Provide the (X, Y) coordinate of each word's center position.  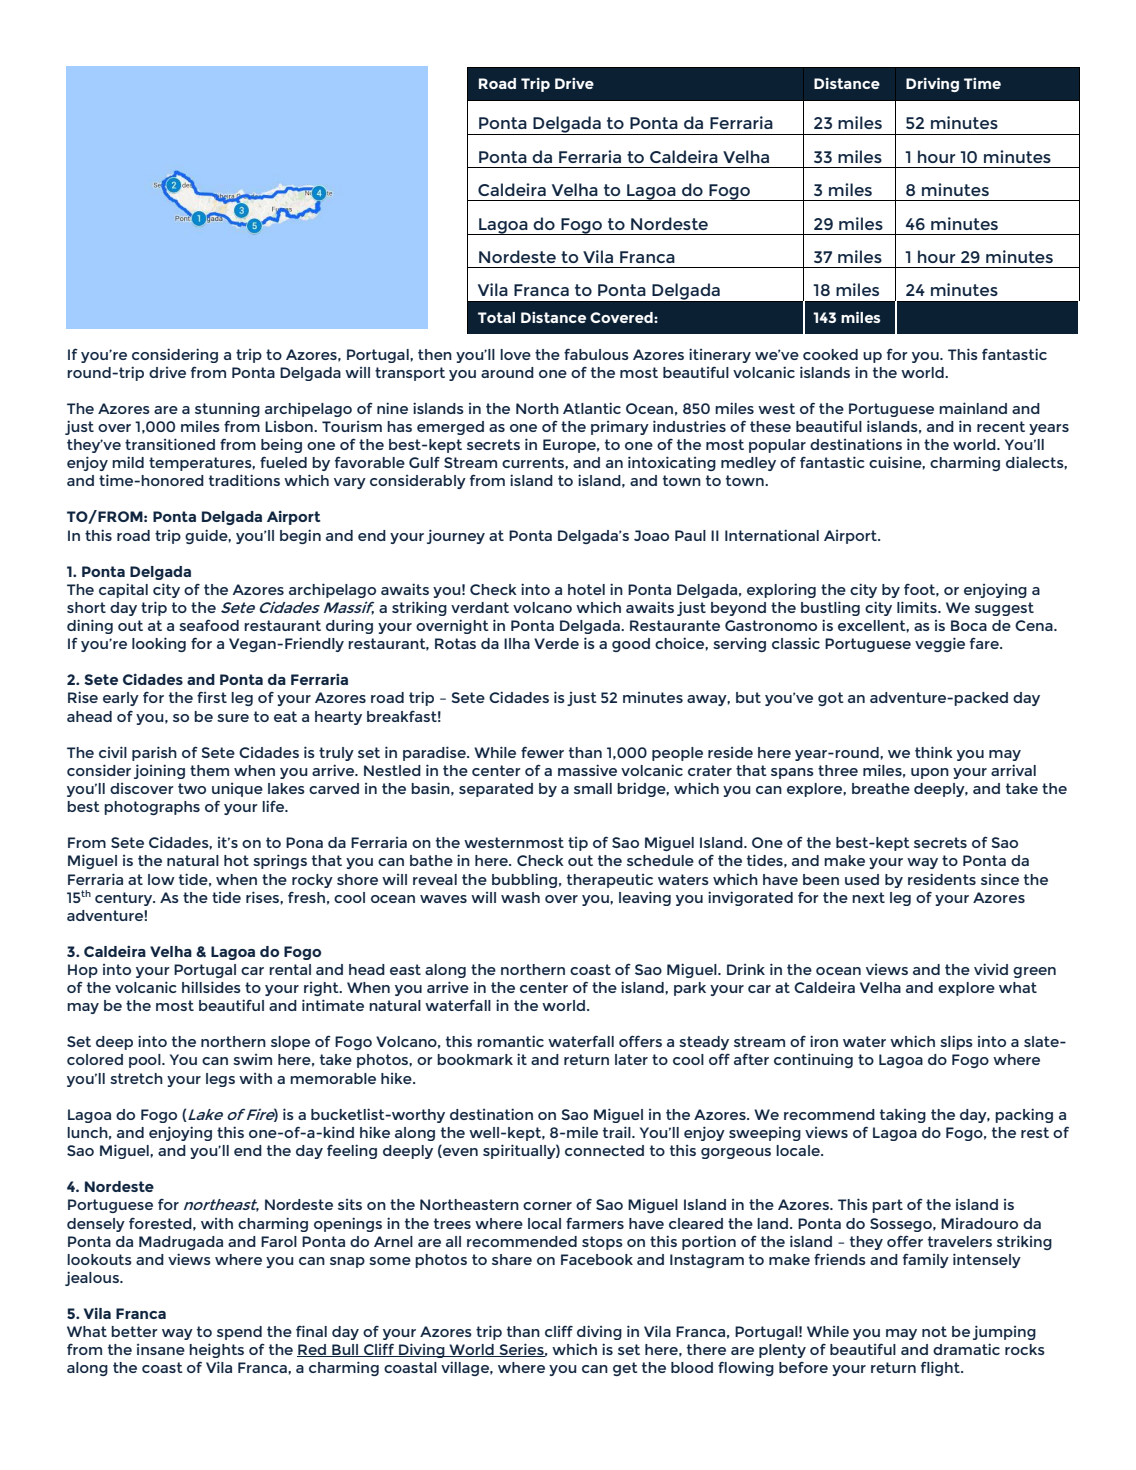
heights (216, 1350)
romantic (510, 1041)
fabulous (596, 354)
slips (956, 1042)
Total (496, 317)
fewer (542, 752)
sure (233, 718)
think (934, 752)
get (625, 1369)
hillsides (211, 987)
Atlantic (592, 408)
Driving (932, 84)
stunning (227, 410)
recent (1001, 426)
